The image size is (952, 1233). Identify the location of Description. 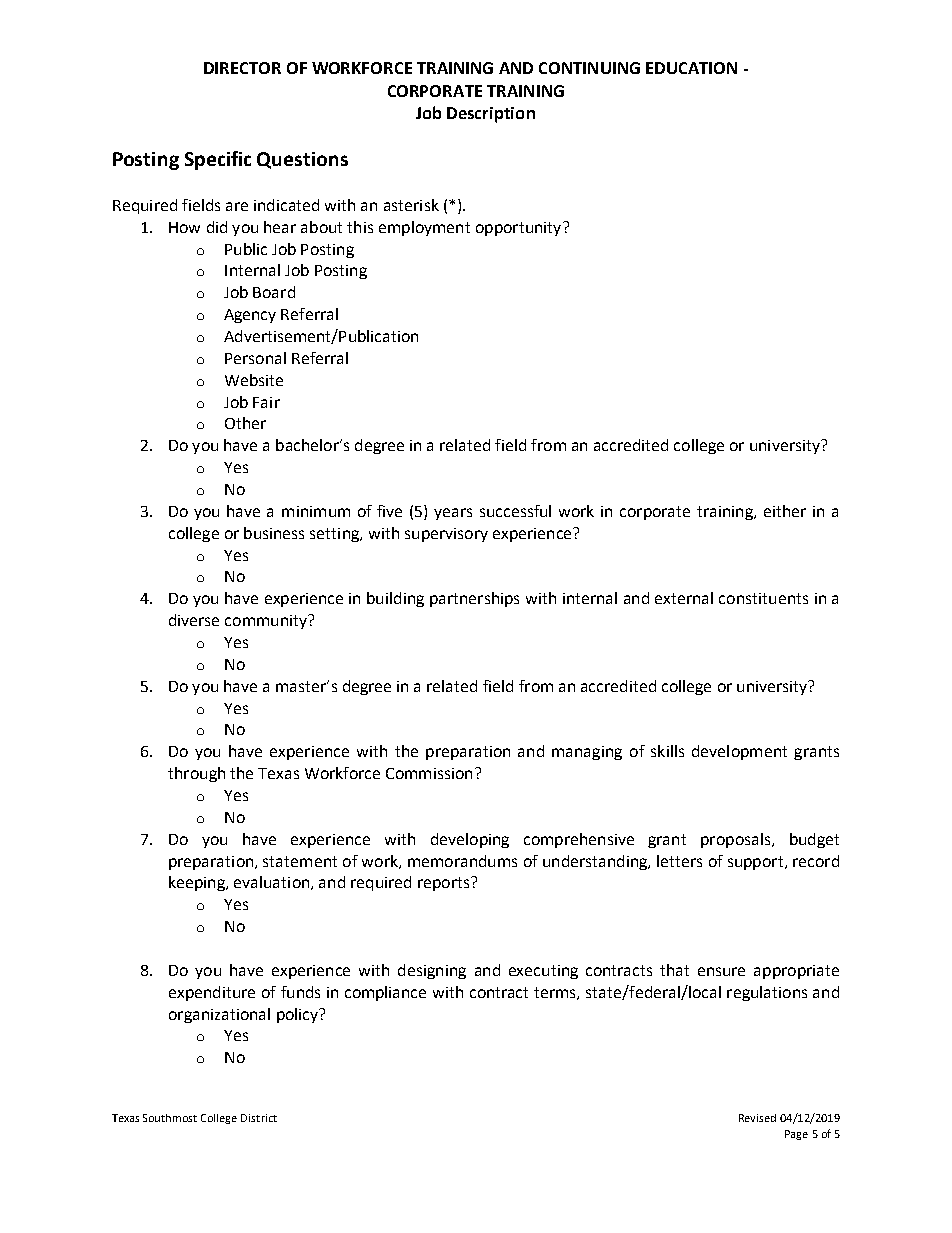
(491, 115).
